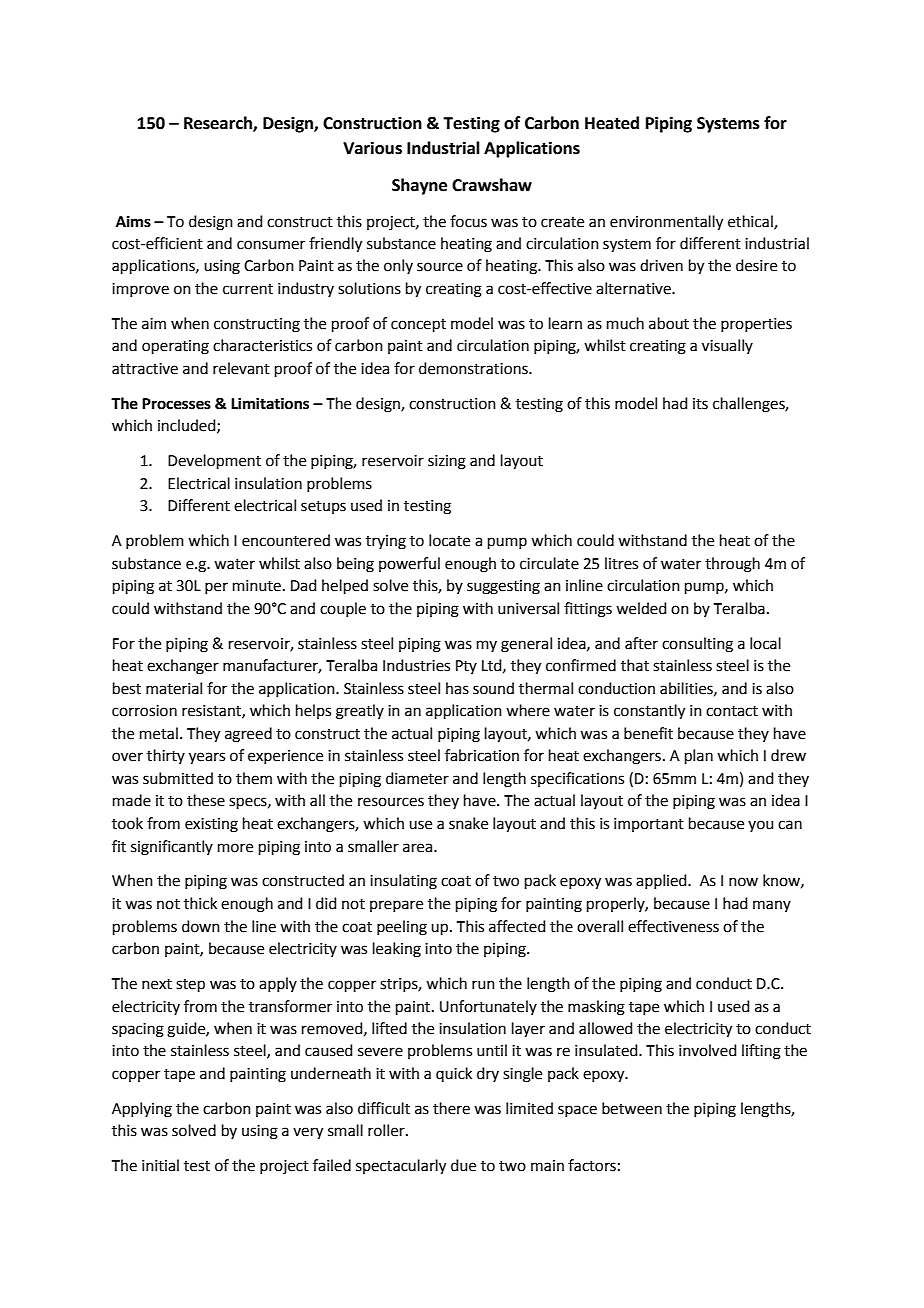  Describe the element at coordinates (133, 221) in the screenshot. I see `Aims` at that location.
